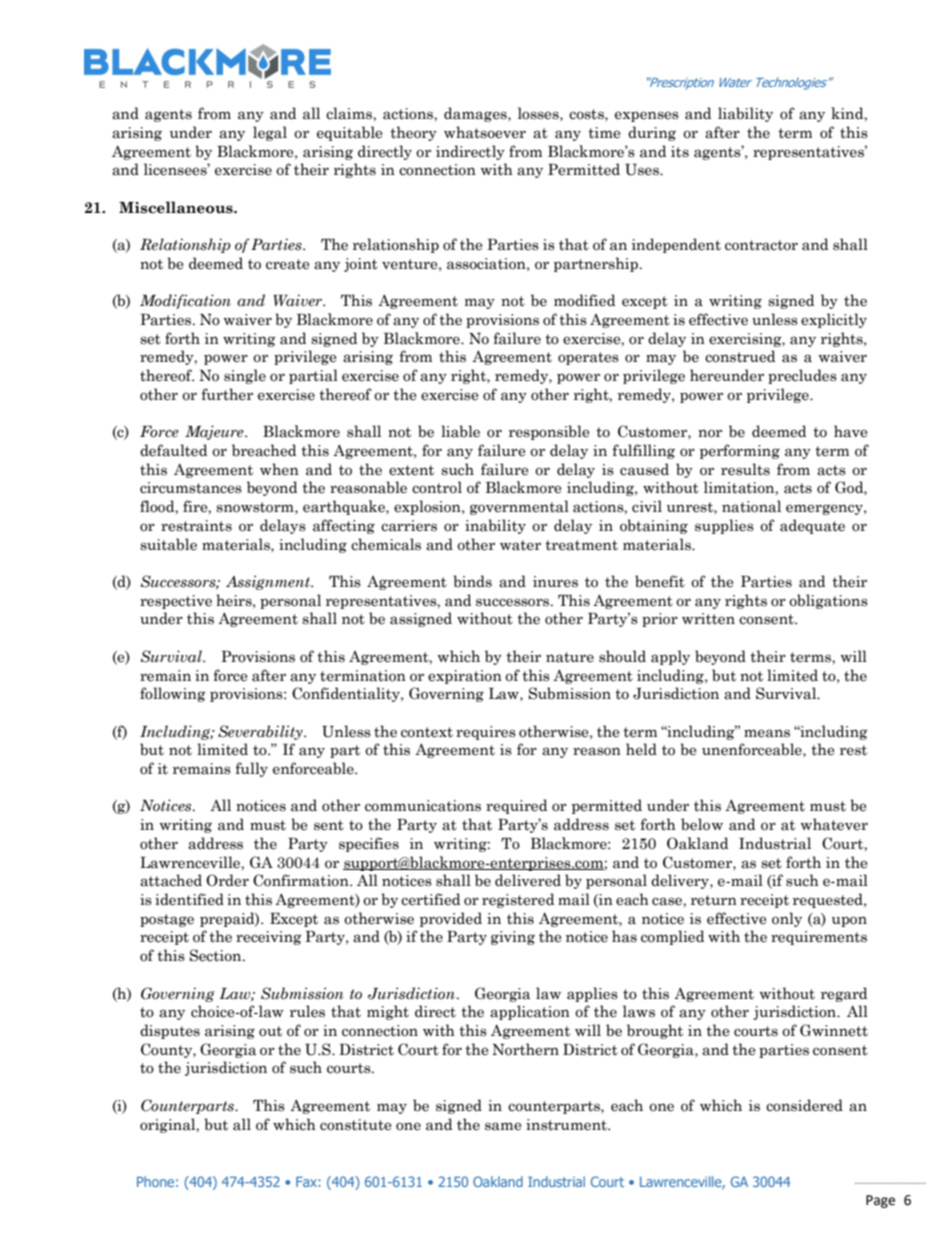 This image has height=1233, width=952. What do you see at coordinates (828, 601) in the image?
I see `obligations` at bounding box center [828, 601].
